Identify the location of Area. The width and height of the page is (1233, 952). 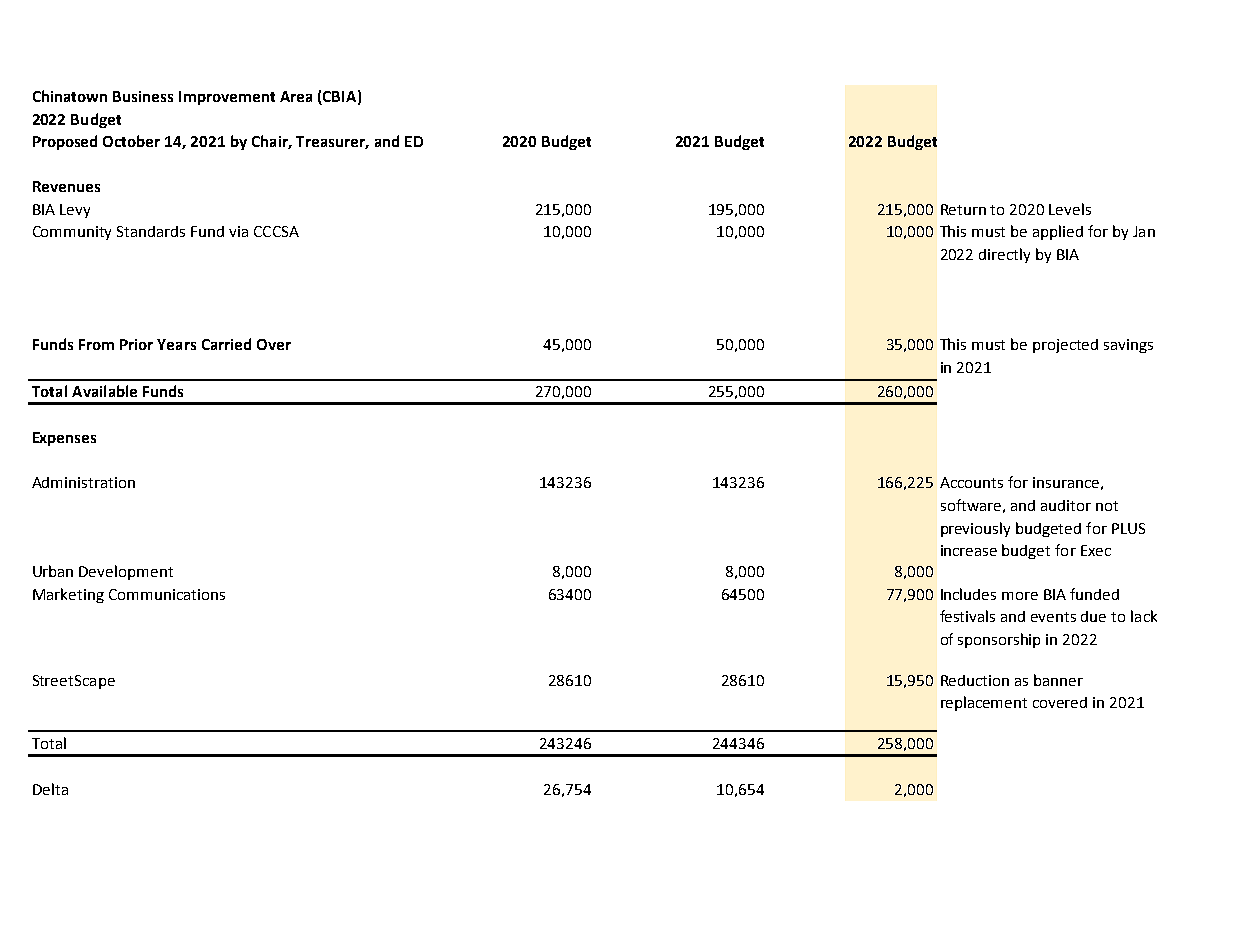
(296, 96).
